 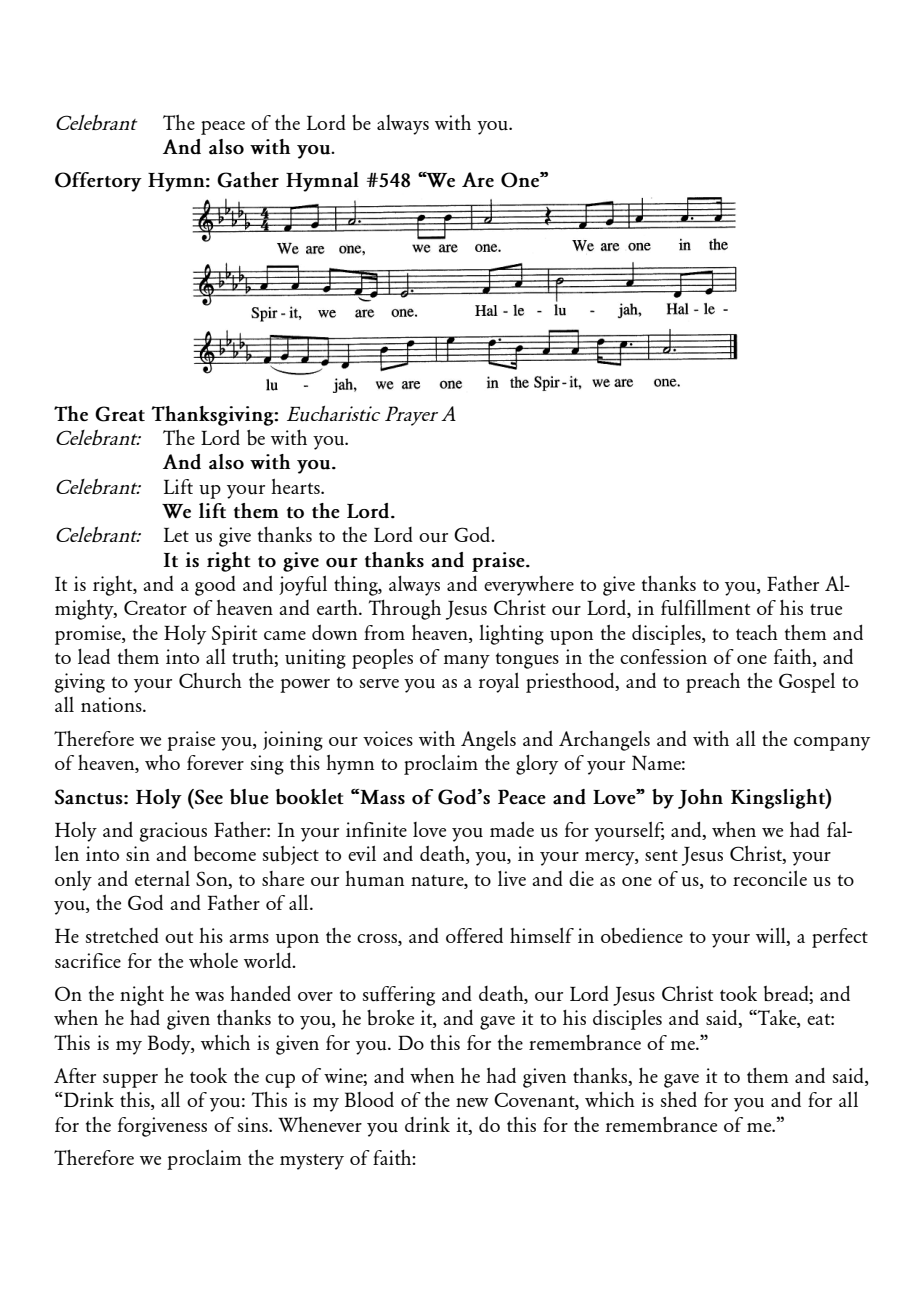 What do you see at coordinates (215, 586) in the document?
I see `good` at bounding box center [215, 586].
